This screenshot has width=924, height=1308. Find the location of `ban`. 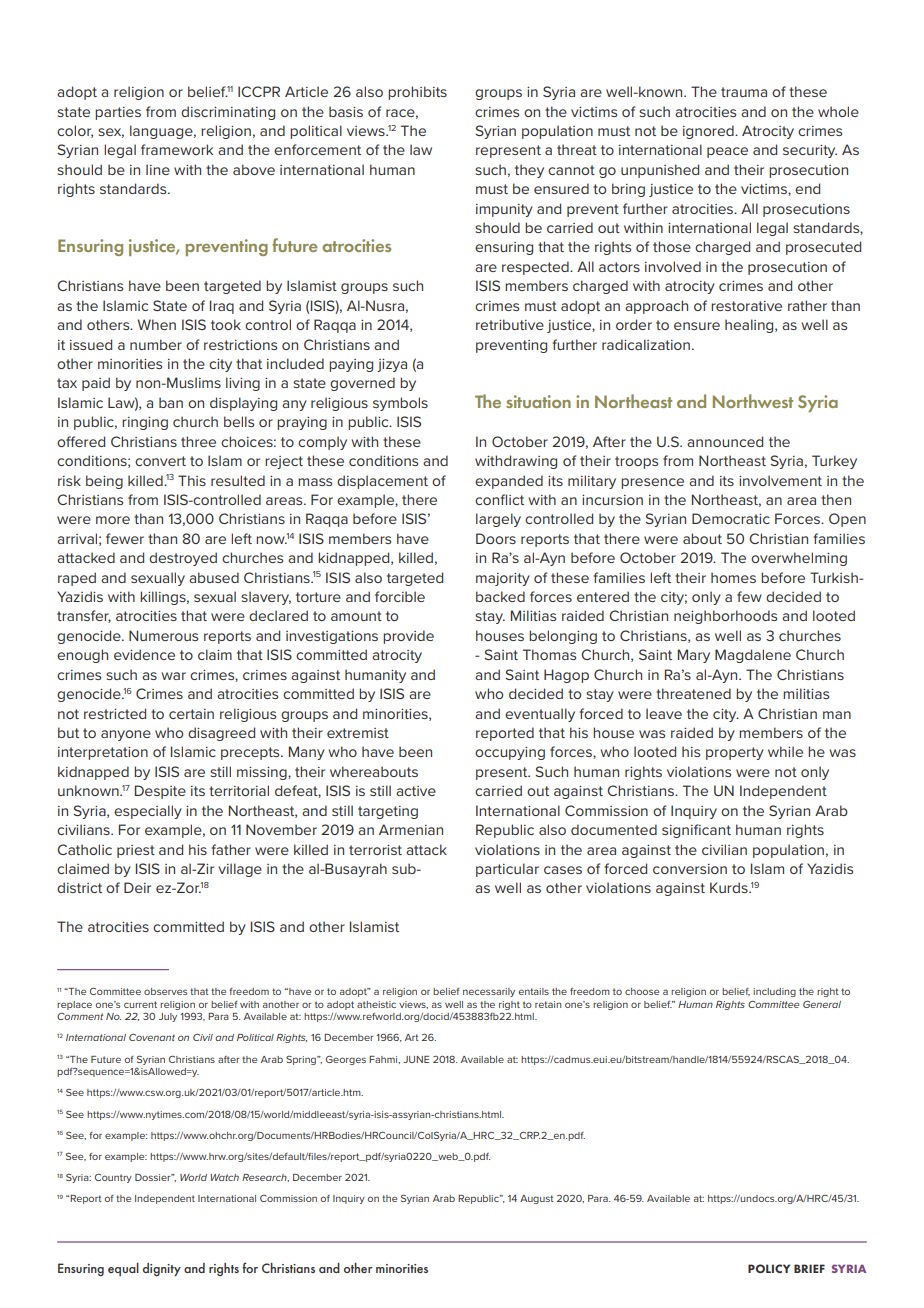

ban is located at coordinates (171, 402).
